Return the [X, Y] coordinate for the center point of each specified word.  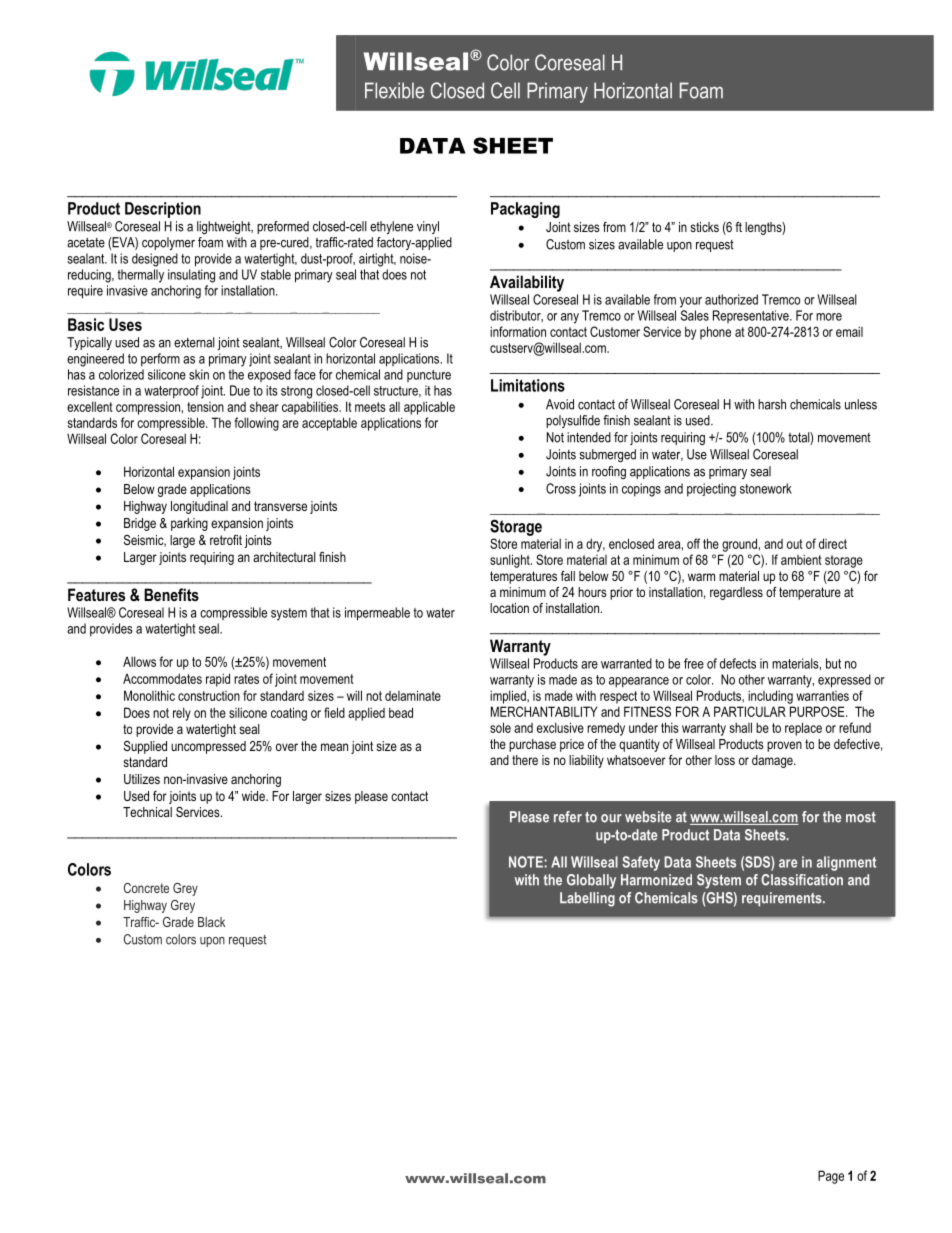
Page [831, 1177]
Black [211, 922]
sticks [704, 227]
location [509, 608]
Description [163, 210]
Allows [139, 661]
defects [738, 663]
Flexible [394, 90]
